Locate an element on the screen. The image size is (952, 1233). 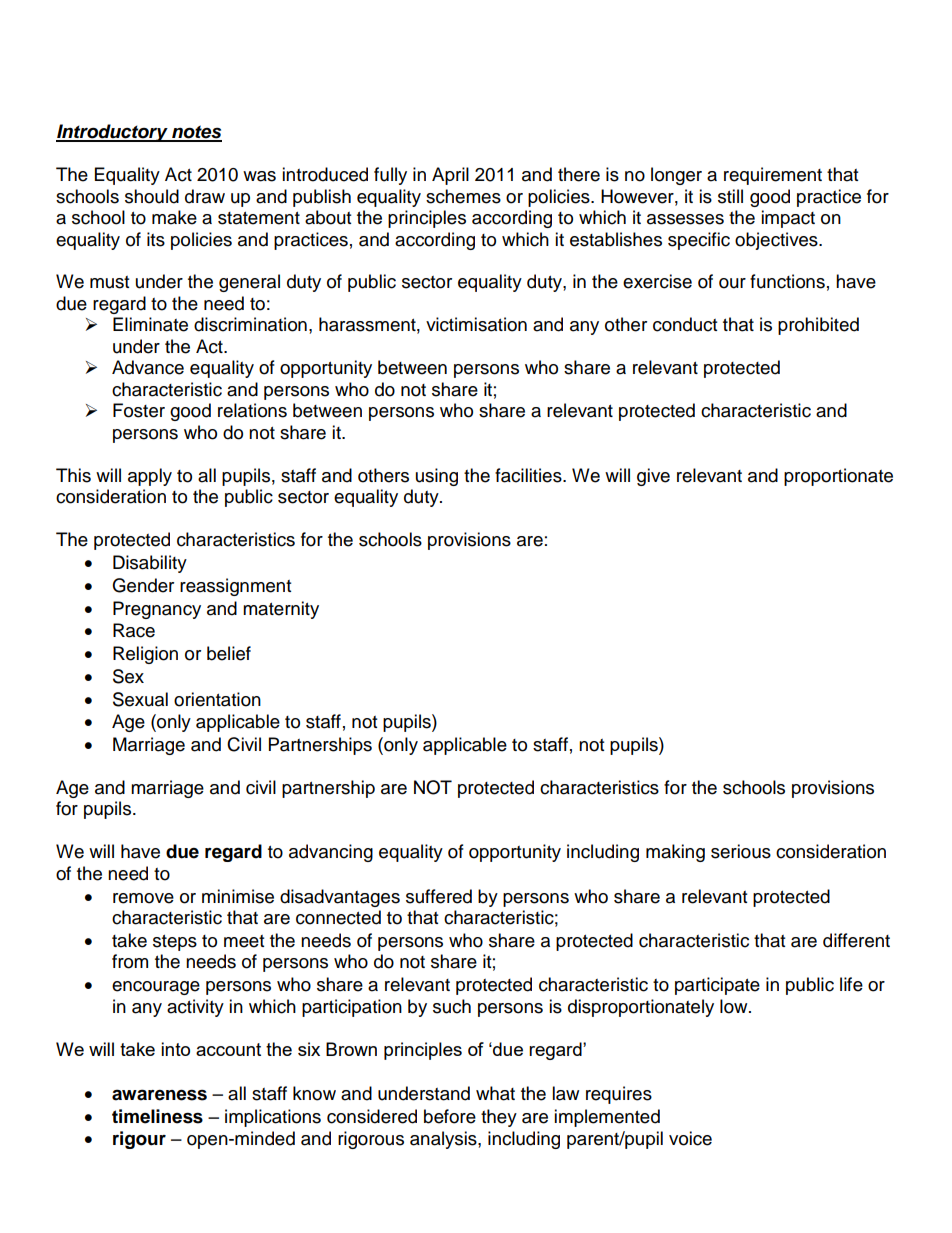
should is located at coordinates (152, 196).
